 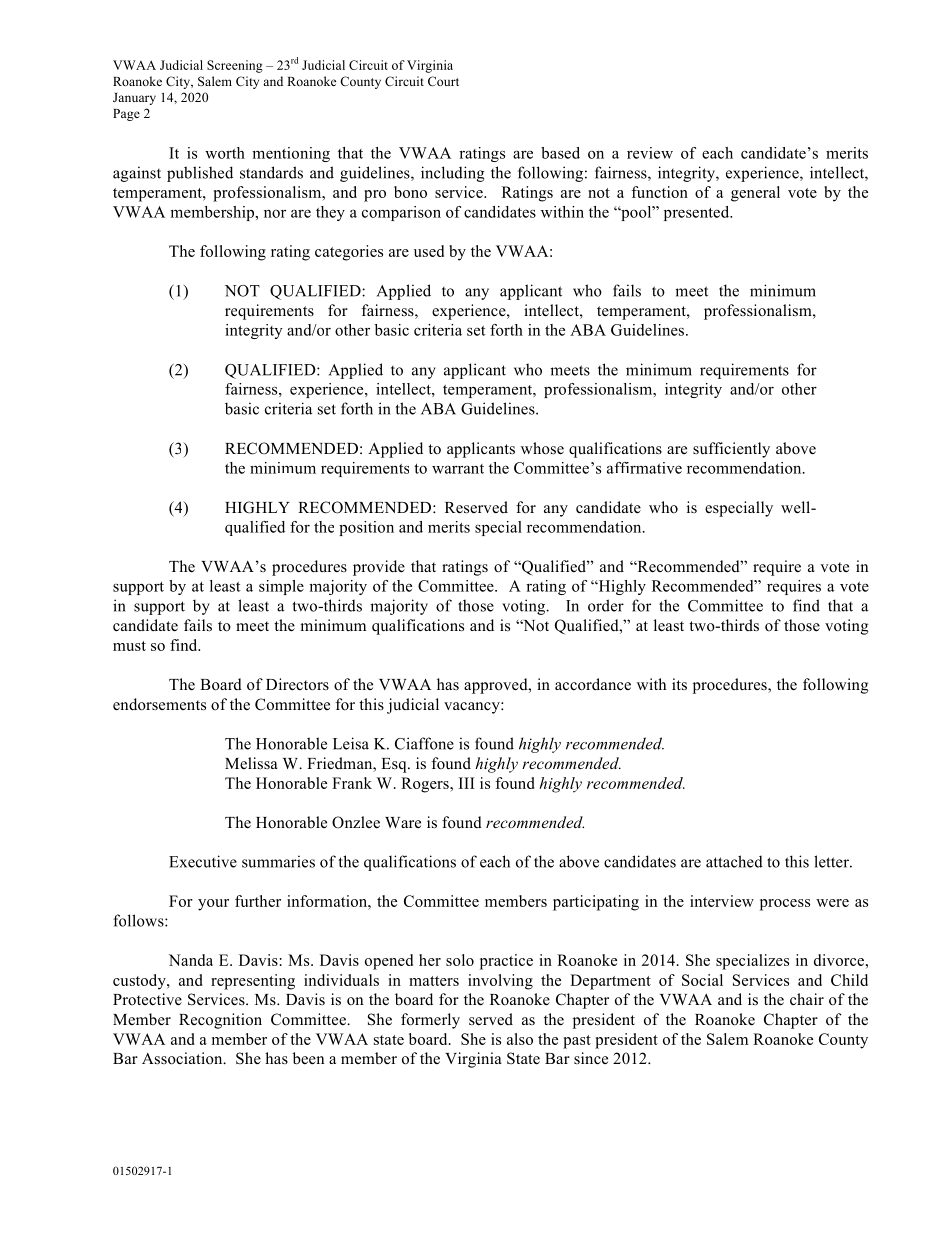 What do you see at coordinates (220, 1021) in the screenshot?
I see `Recognition` at bounding box center [220, 1021].
